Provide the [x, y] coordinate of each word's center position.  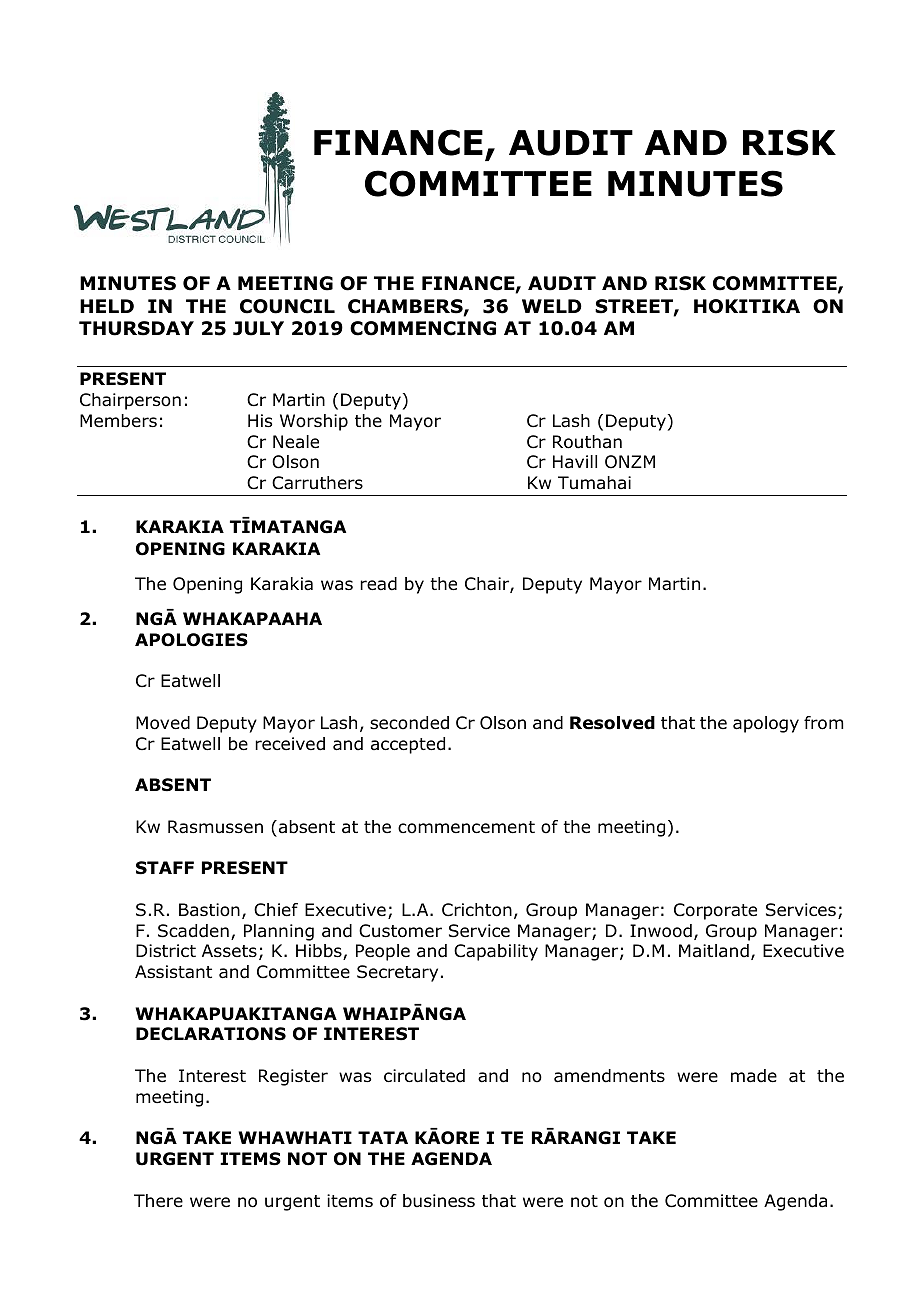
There [158, 1201]
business [439, 1201]
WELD [552, 306]
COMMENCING [423, 328]
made [754, 1076]
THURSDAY [136, 328]
